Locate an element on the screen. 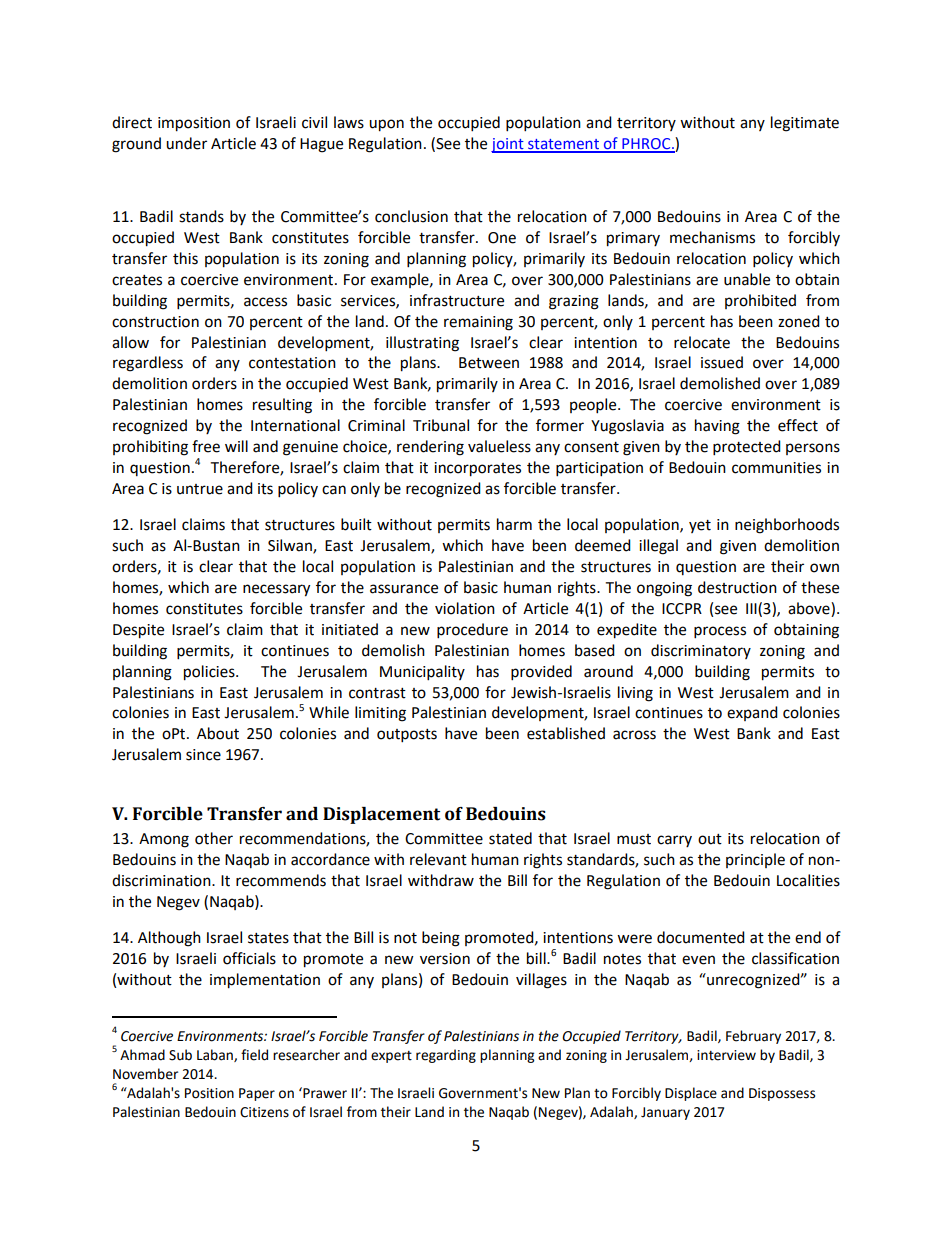 The image size is (952, 1233). outposts is located at coordinates (407, 736).
